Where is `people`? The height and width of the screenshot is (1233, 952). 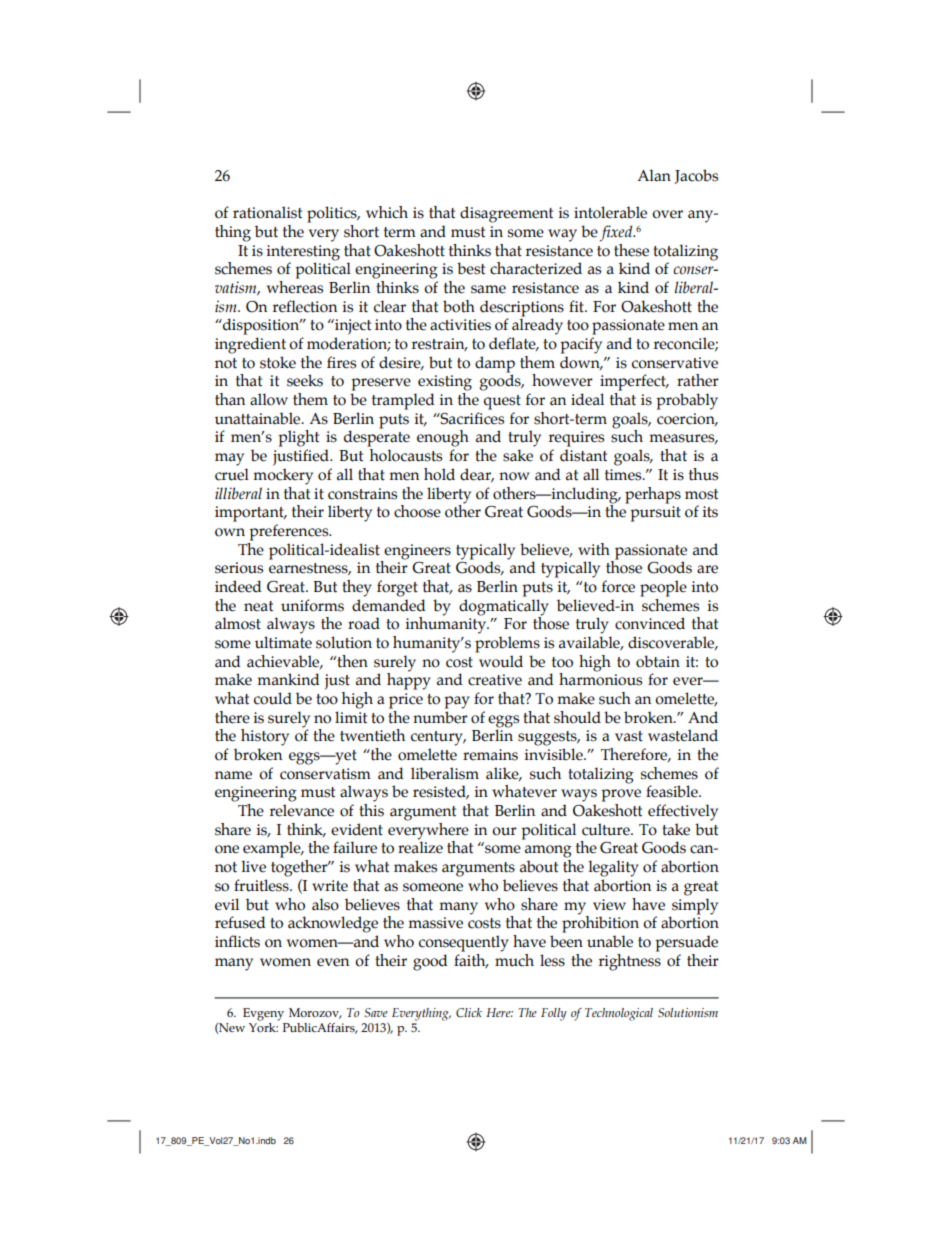
people is located at coordinates (663, 588).
